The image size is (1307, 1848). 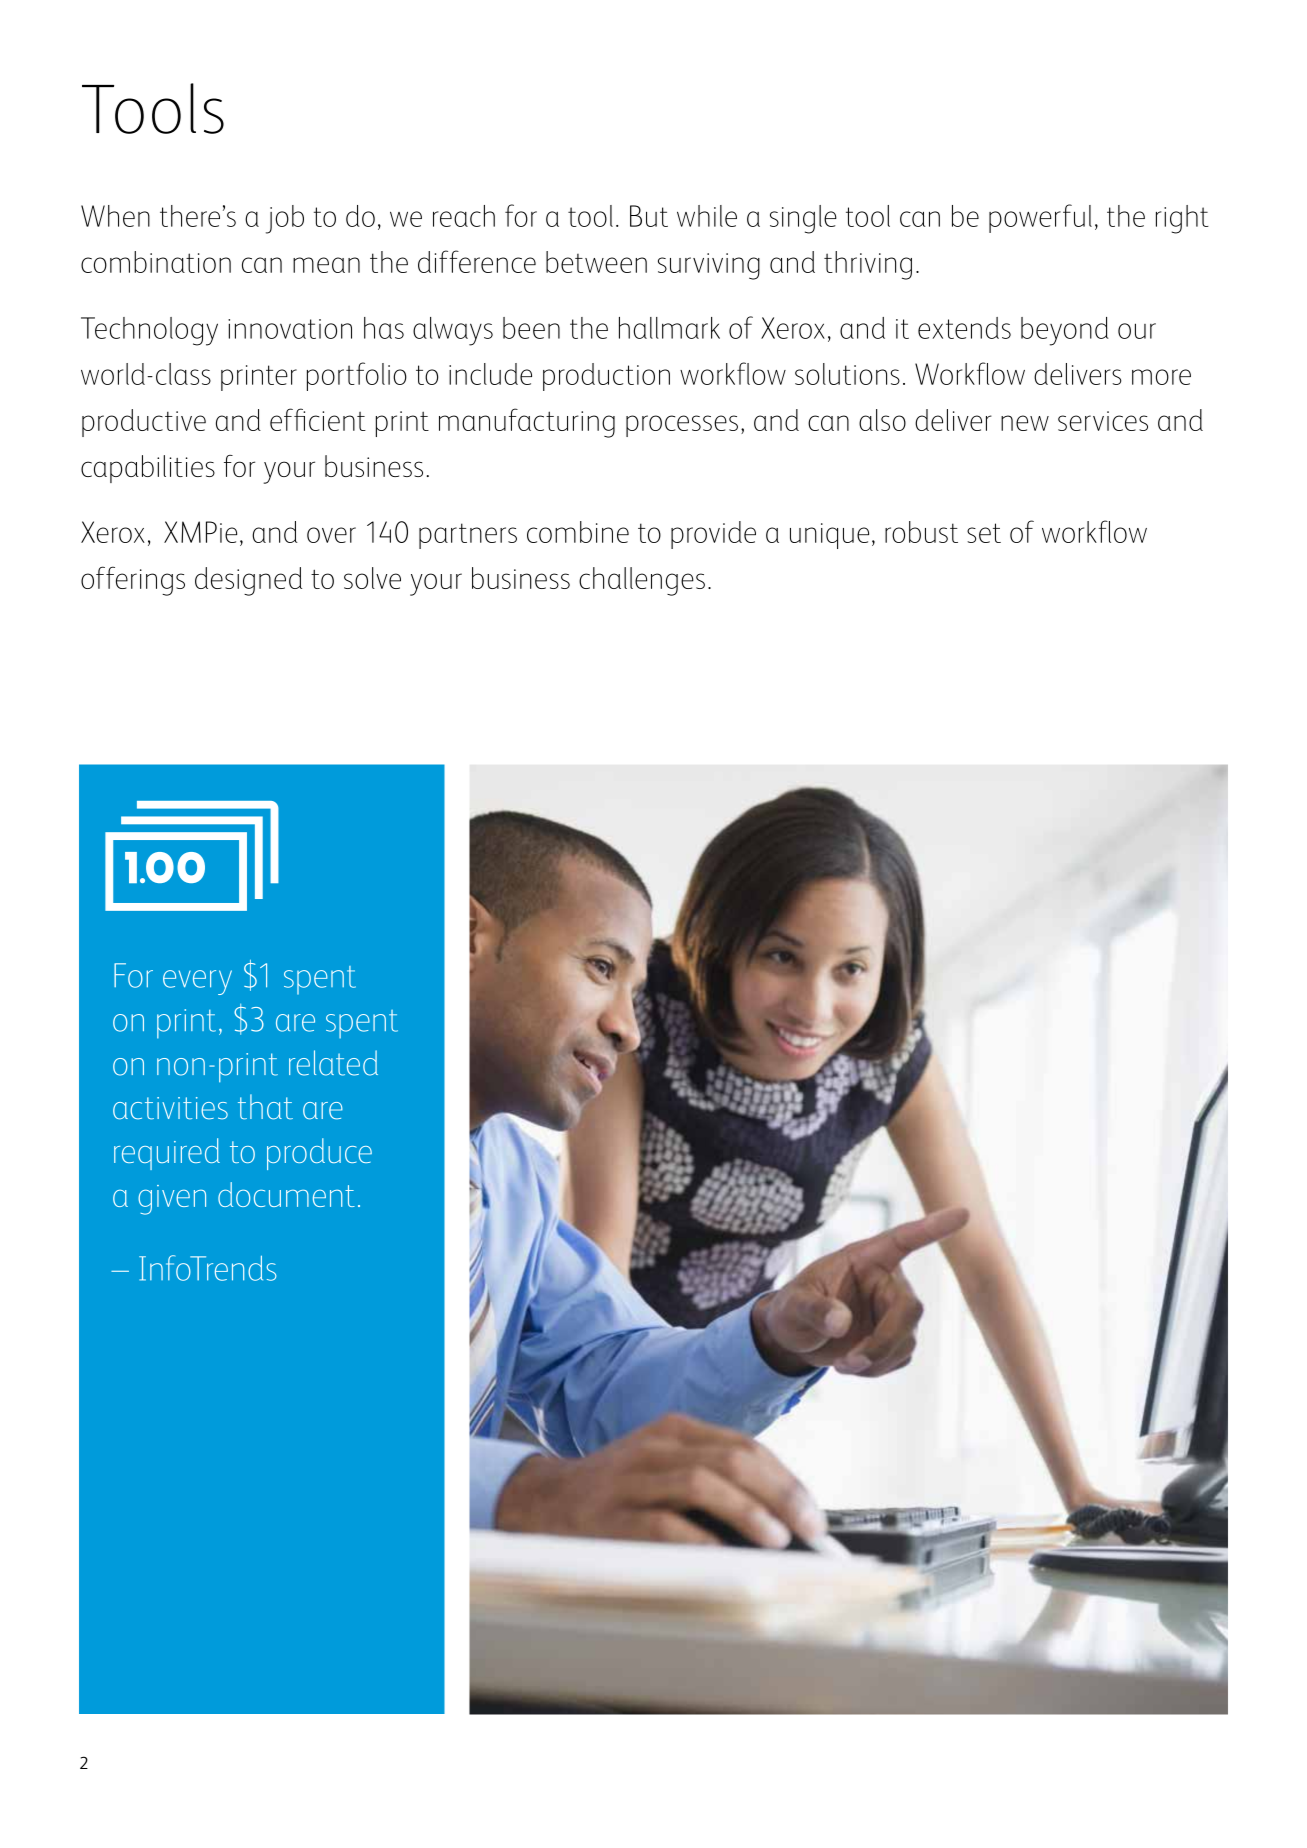 I want to click on robust, so click(x=921, y=532).
